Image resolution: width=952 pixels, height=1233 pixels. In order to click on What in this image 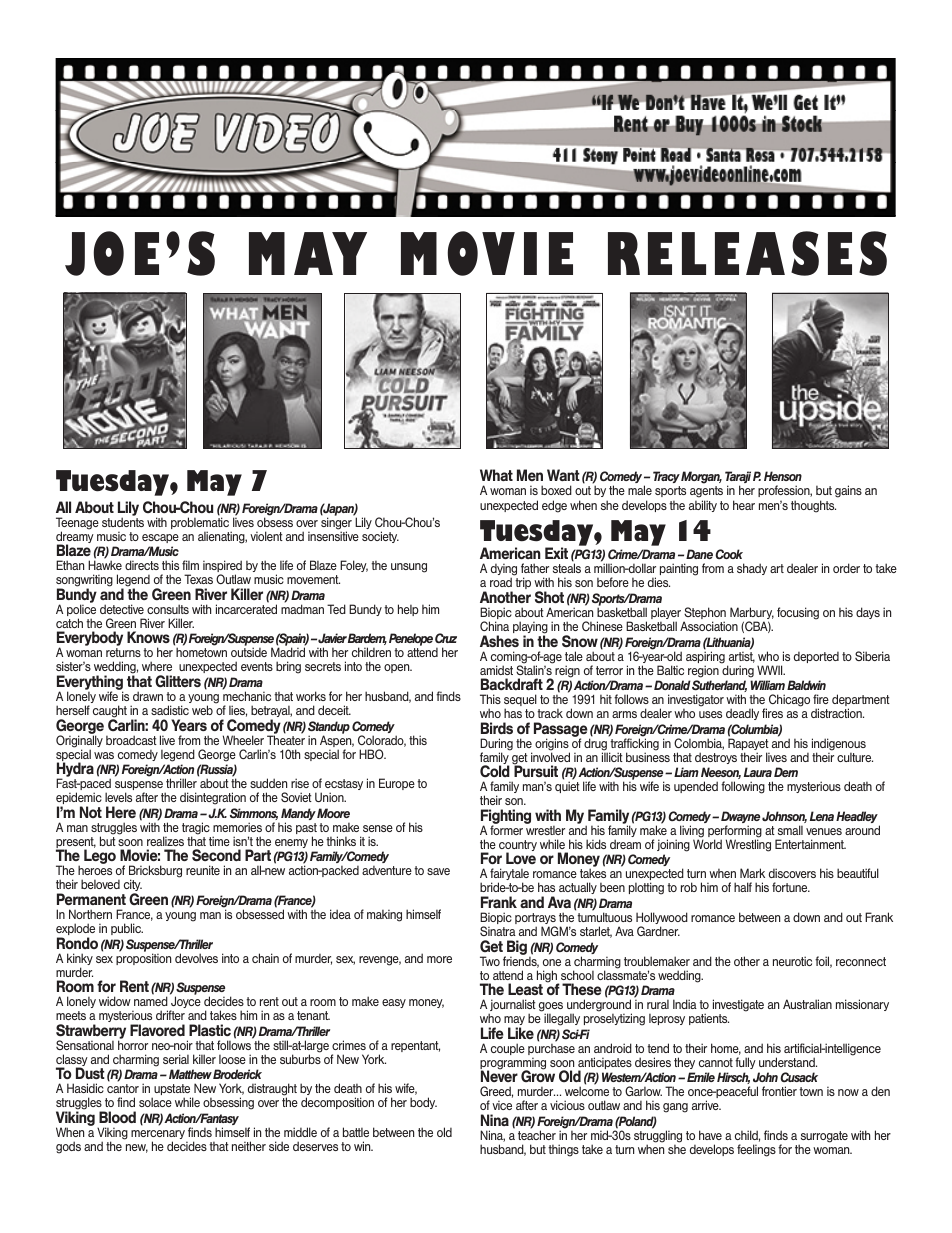, I will do `click(496, 475)`.
